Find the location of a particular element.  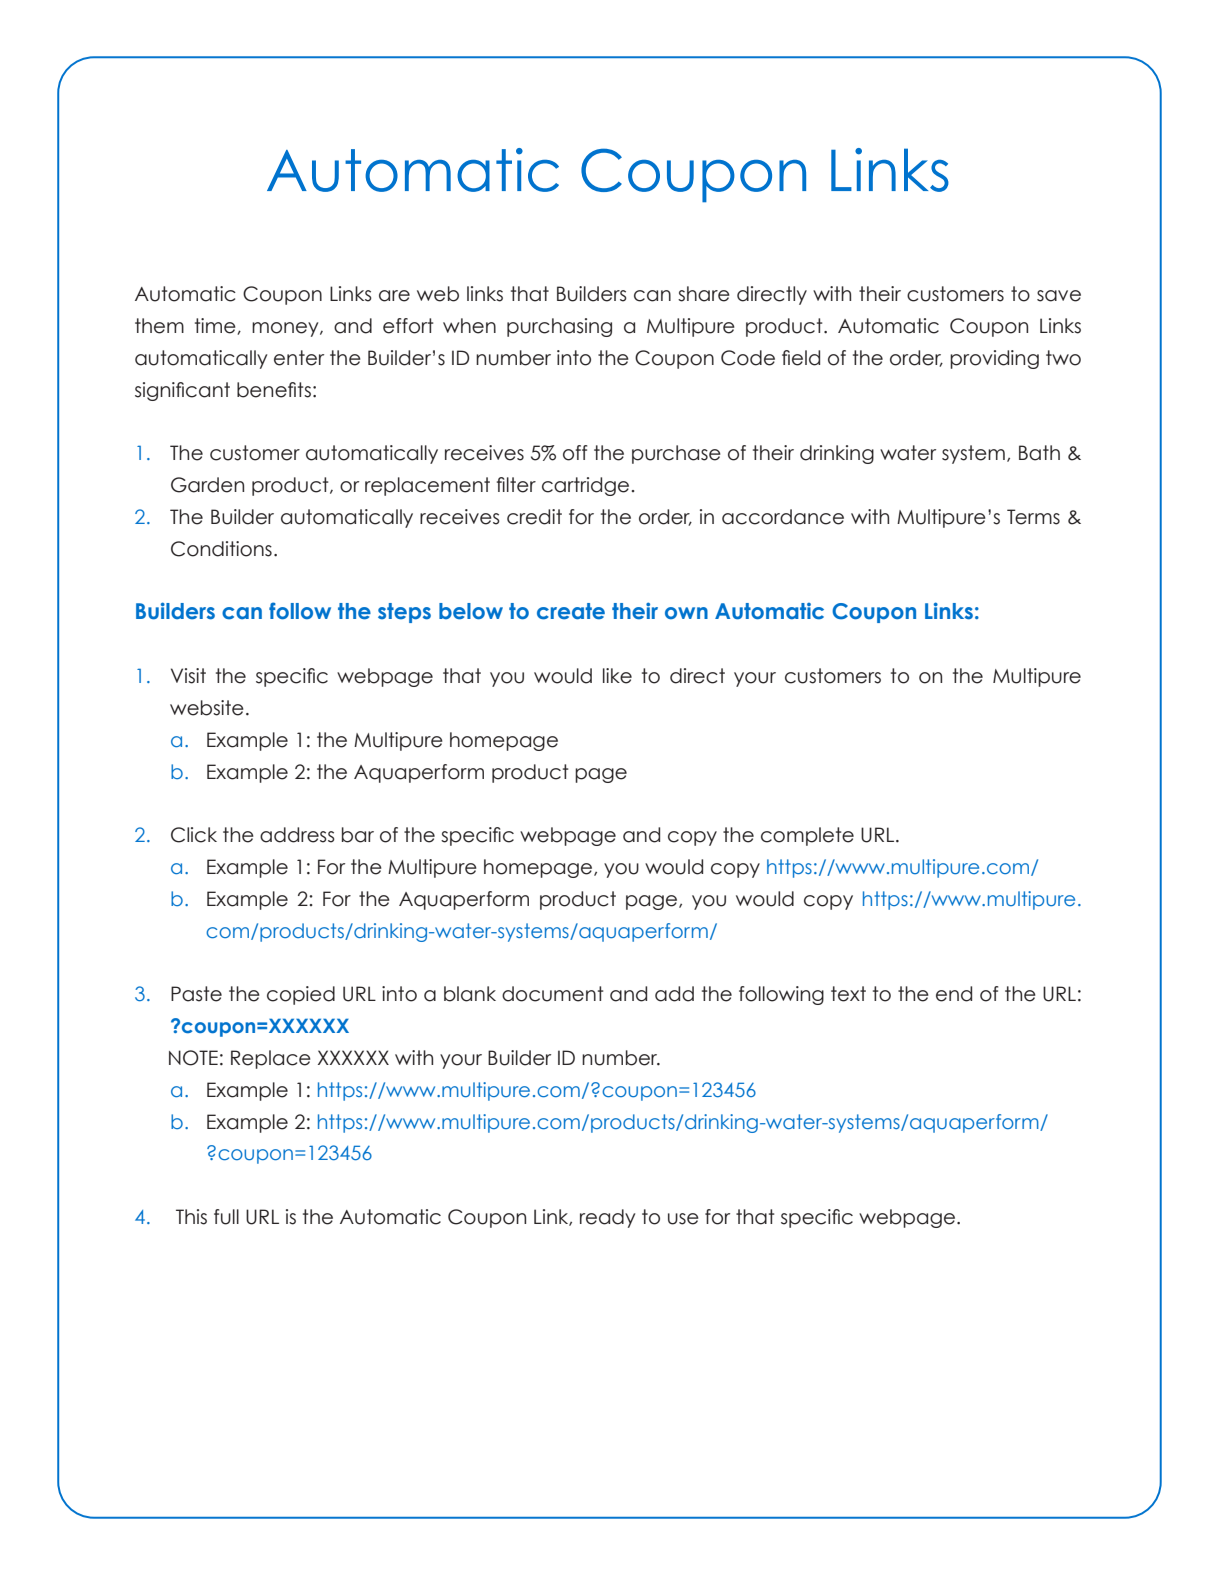

purchasing is located at coordinates (559, 327).
